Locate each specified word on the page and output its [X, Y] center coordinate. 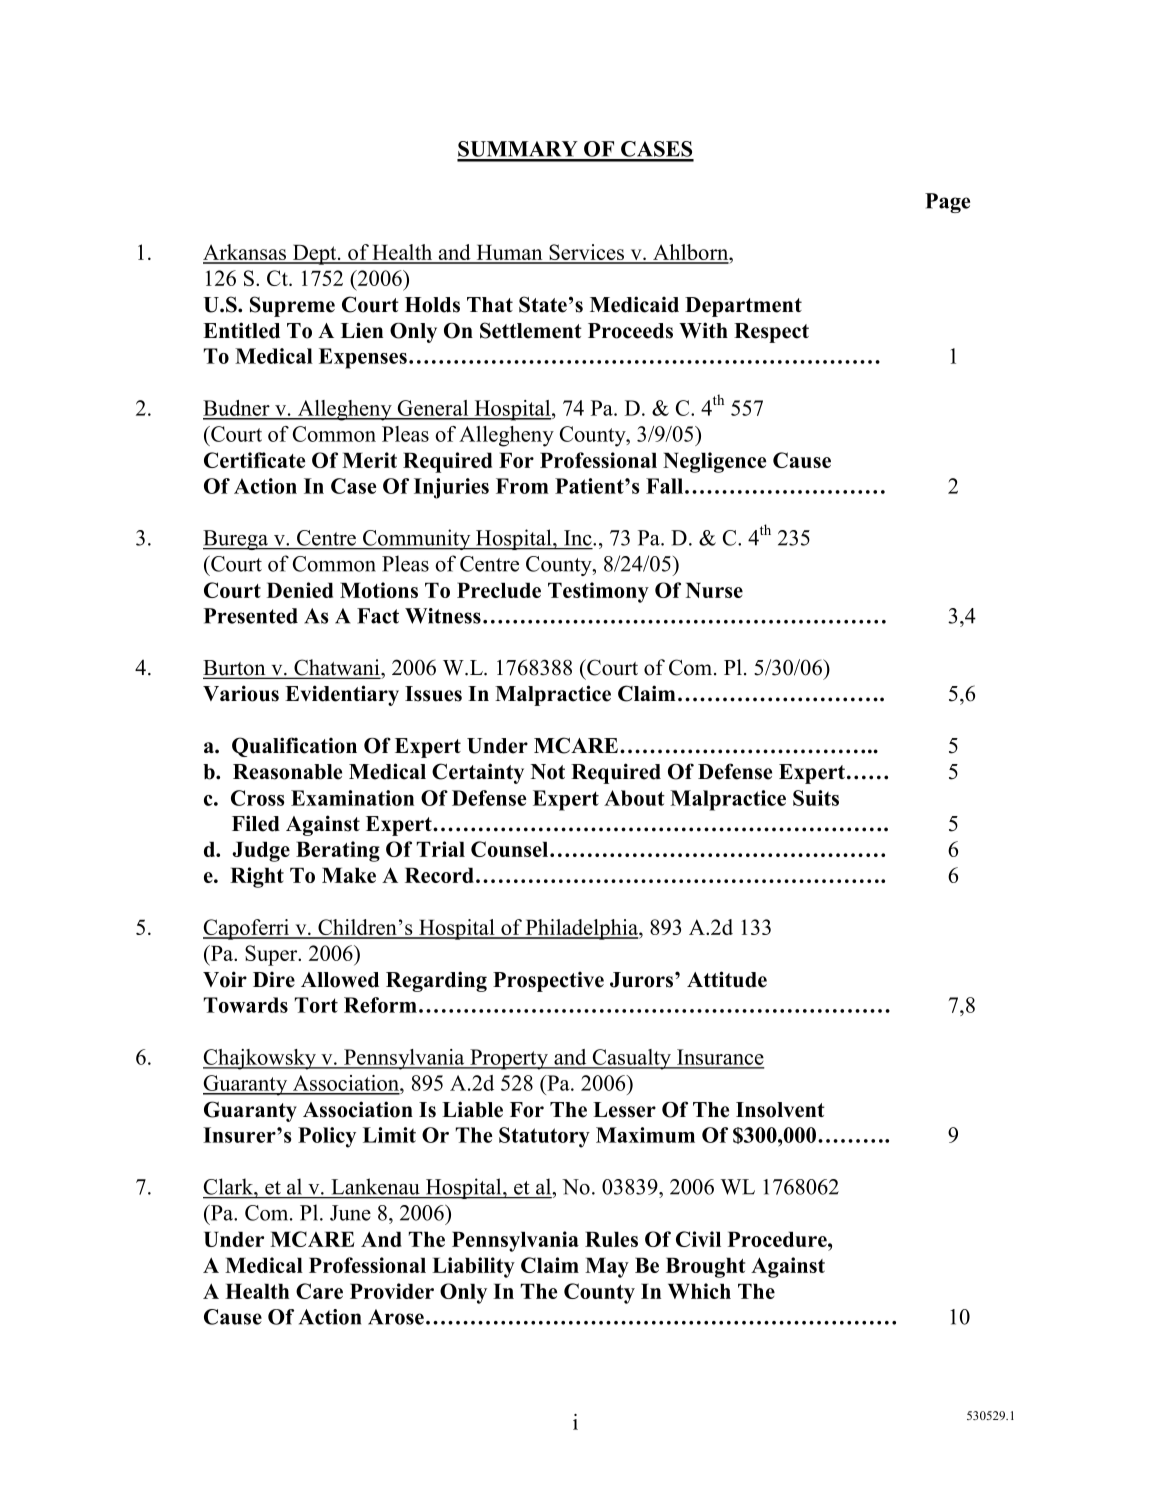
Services [587, 253]
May [607, 1267]
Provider [392, 1291]
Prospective [548, 981]
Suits [816, 798]
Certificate [254, 460]
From [522, 486]
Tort [316, 1005]
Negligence [714, 462]
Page [947, 203]
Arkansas [246, 253]
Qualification [294, 747]
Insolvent [780, 1110]
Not [548, 772]
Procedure [778, 1239]
